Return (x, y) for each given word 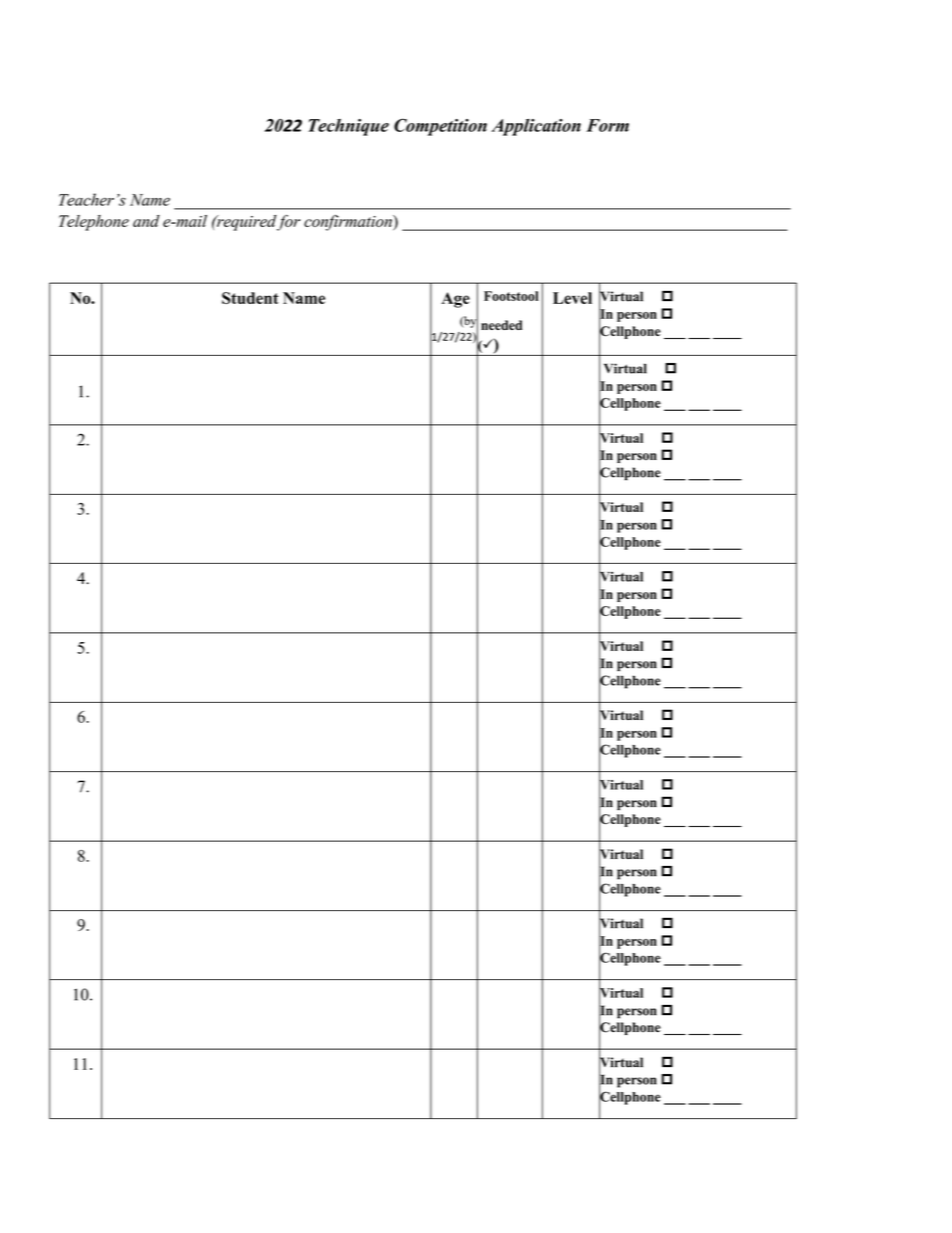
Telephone (94, 223)
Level (572, 298)
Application (536, 127)
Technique (348, 127)
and (146, 221)
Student (250, 298)
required (245, 223)
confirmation (349, 222)
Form (607, 125)
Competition (440, 127)
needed (501, 325)
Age (455, 300)
